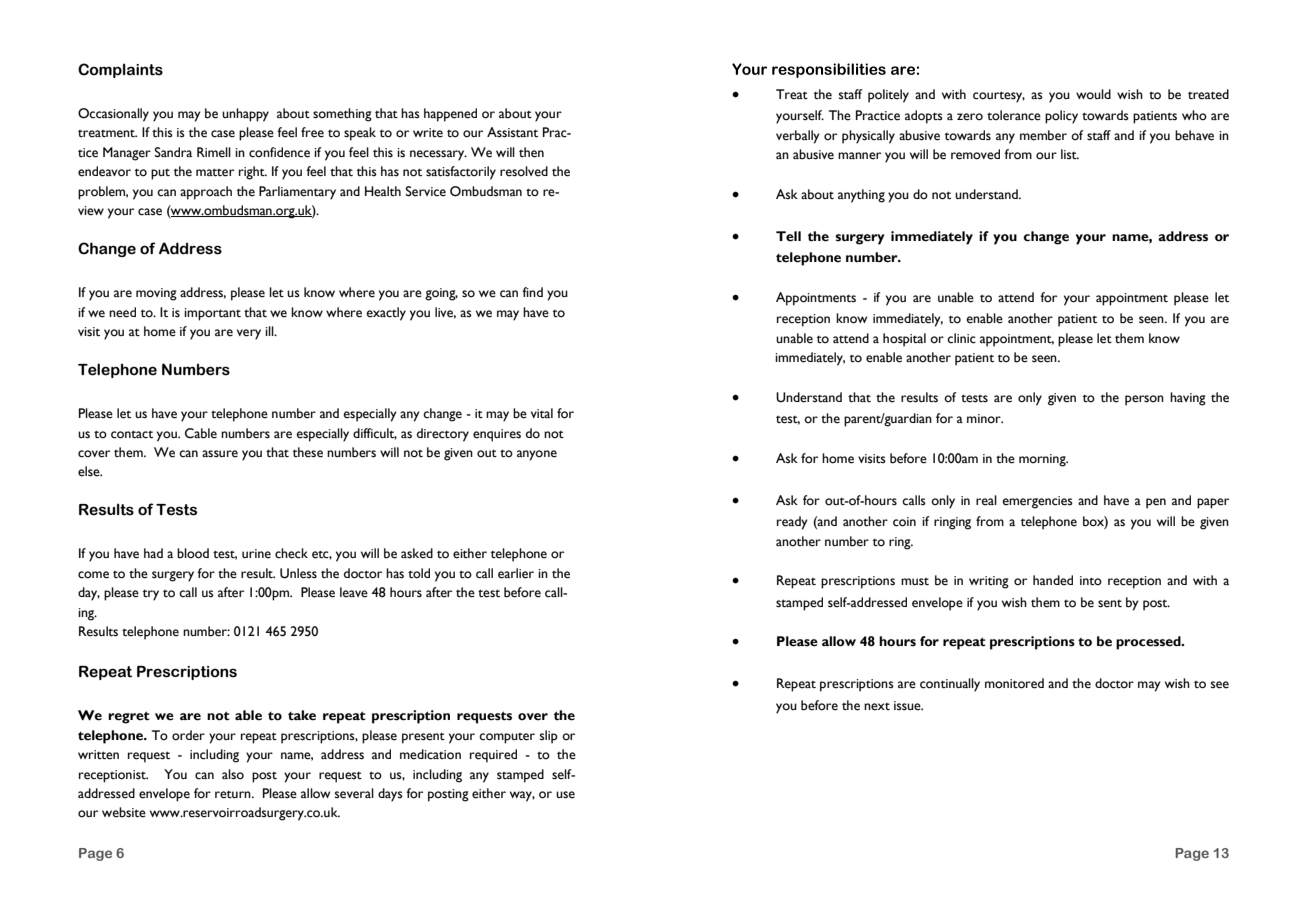  Describe the element at coordinates (537, 455) in the image. I see `anyone` at that location.
